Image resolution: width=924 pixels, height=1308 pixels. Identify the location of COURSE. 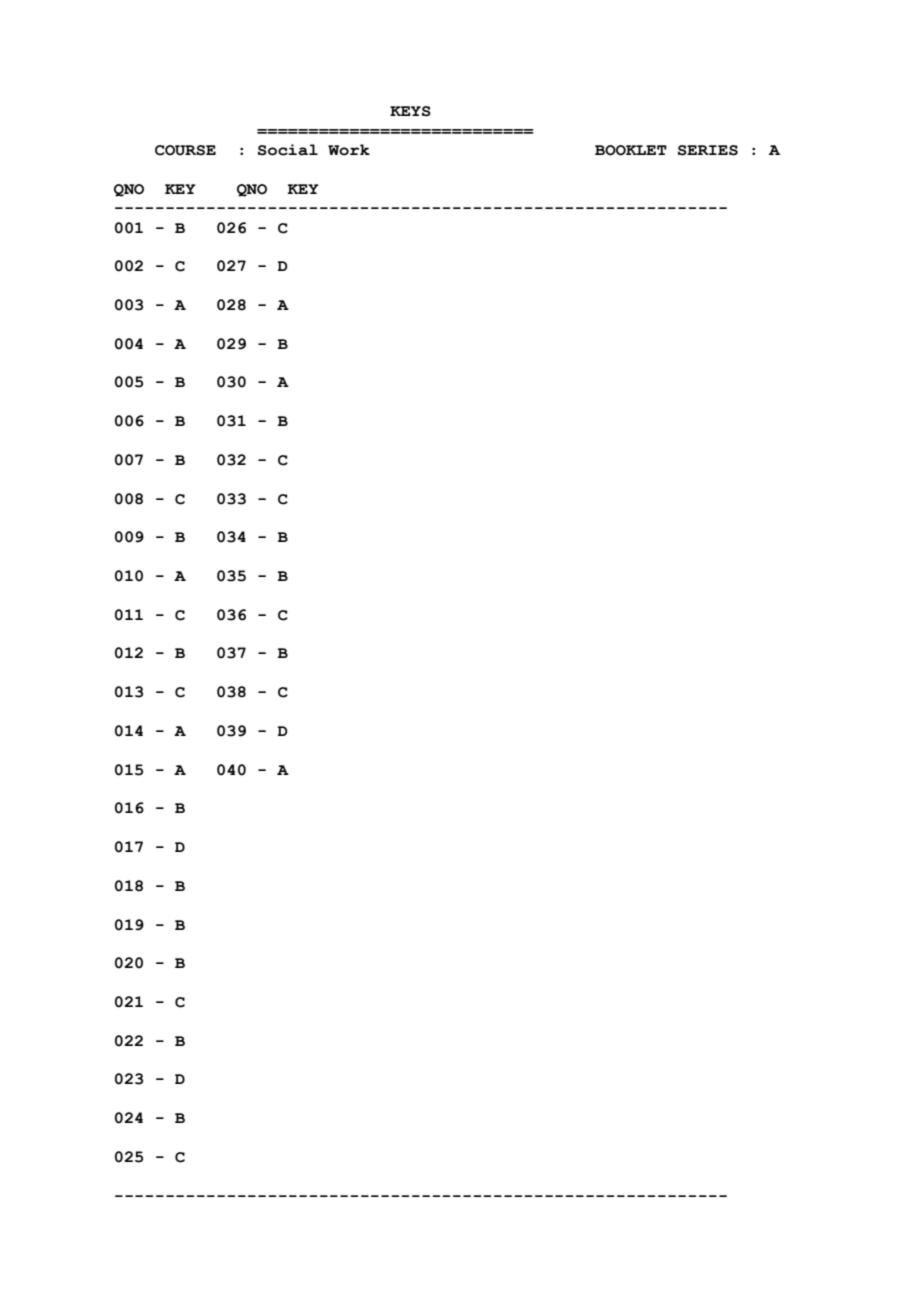
(185, 150).
